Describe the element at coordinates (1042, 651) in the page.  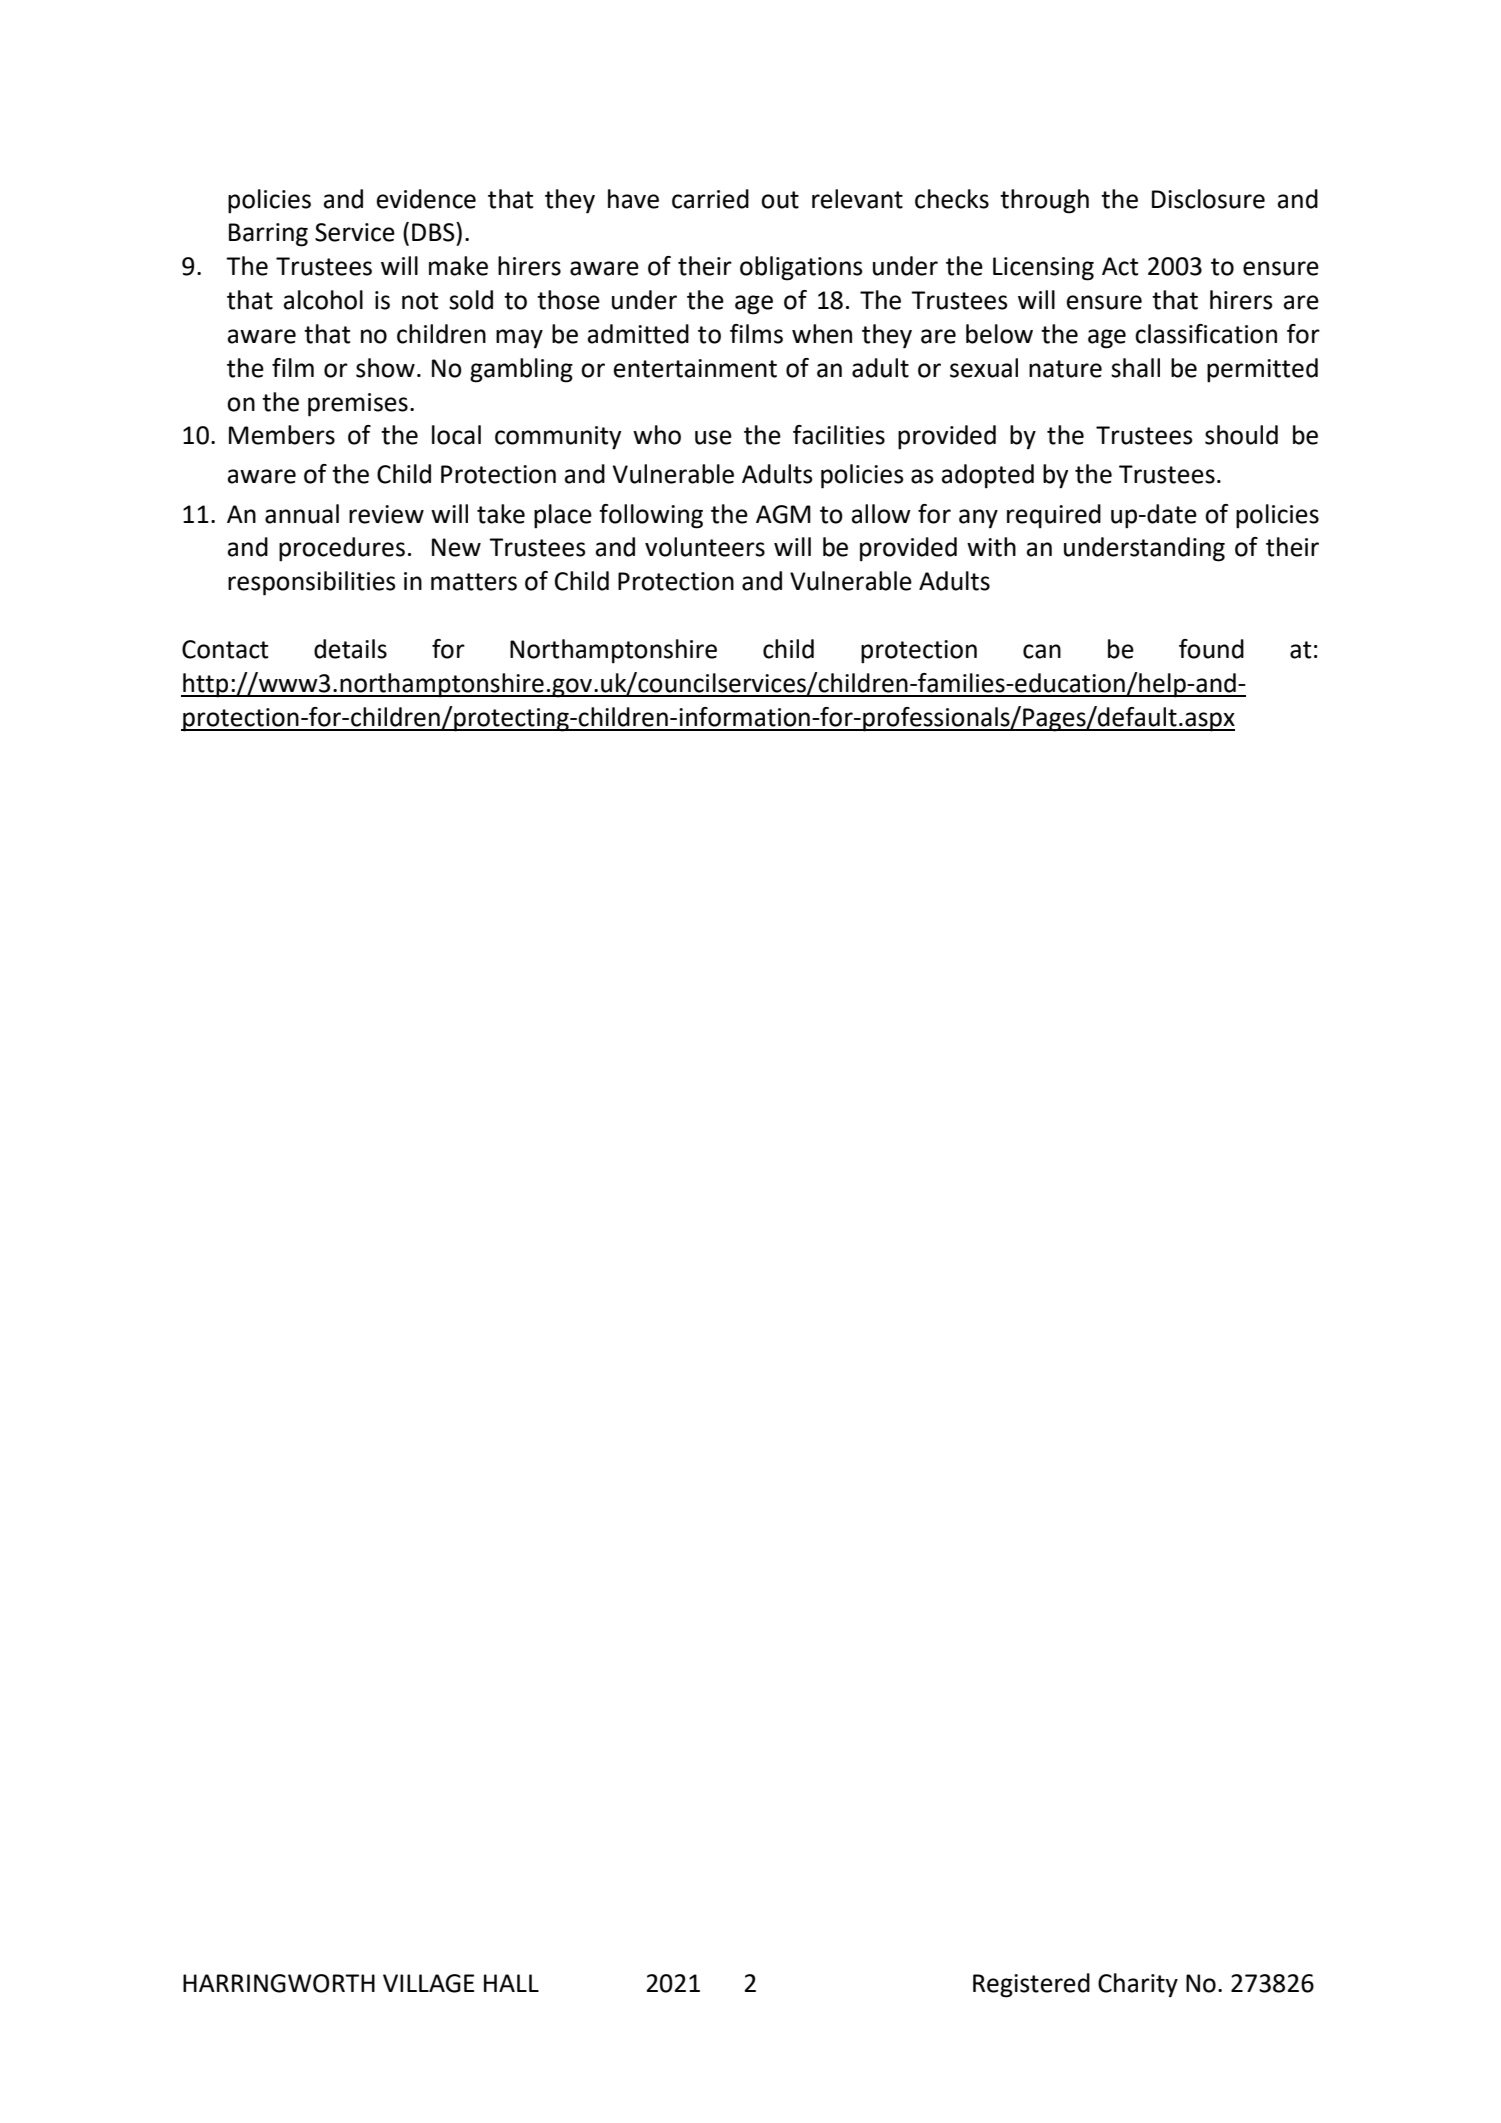
I see `can` at that location.
